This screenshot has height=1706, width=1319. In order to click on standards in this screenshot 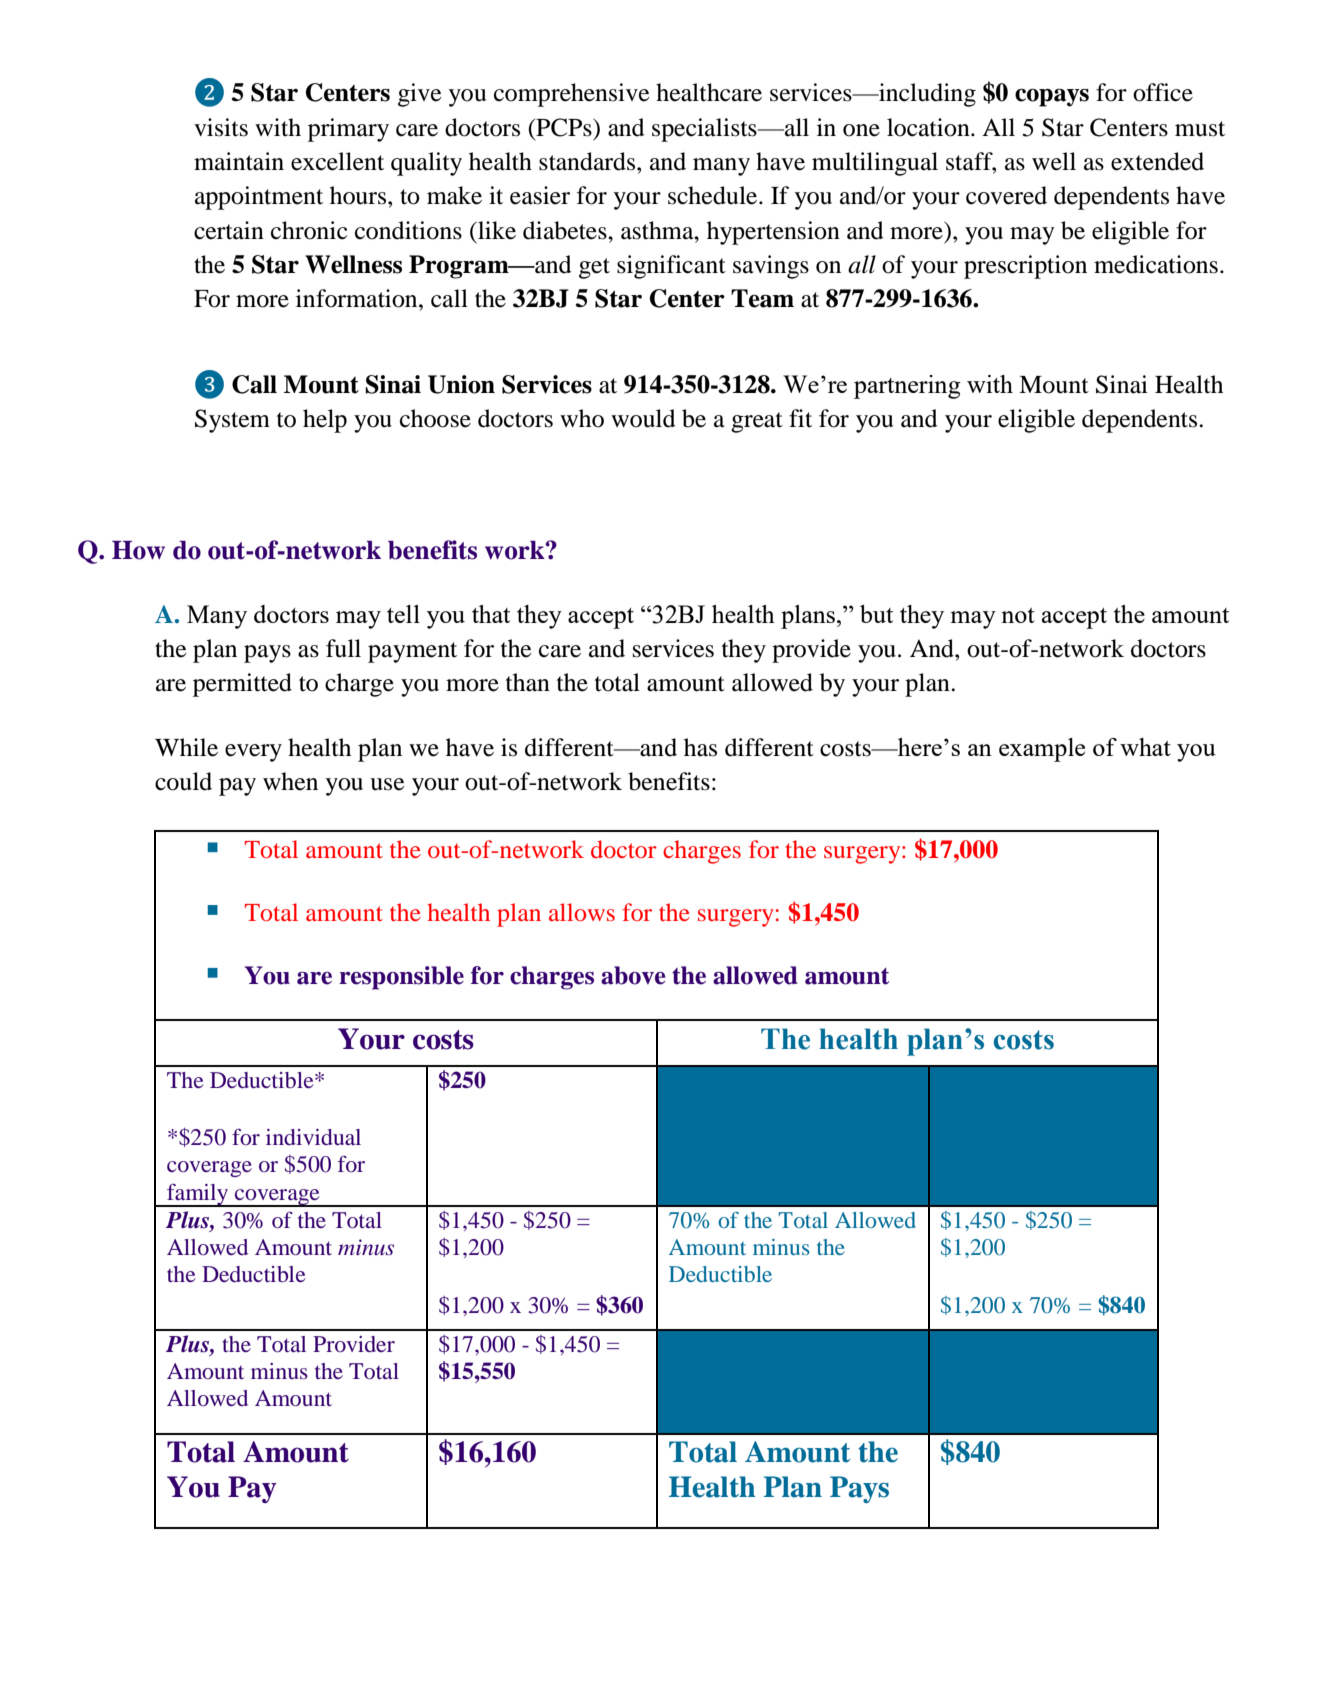, I will do `click(588, 161)`.
